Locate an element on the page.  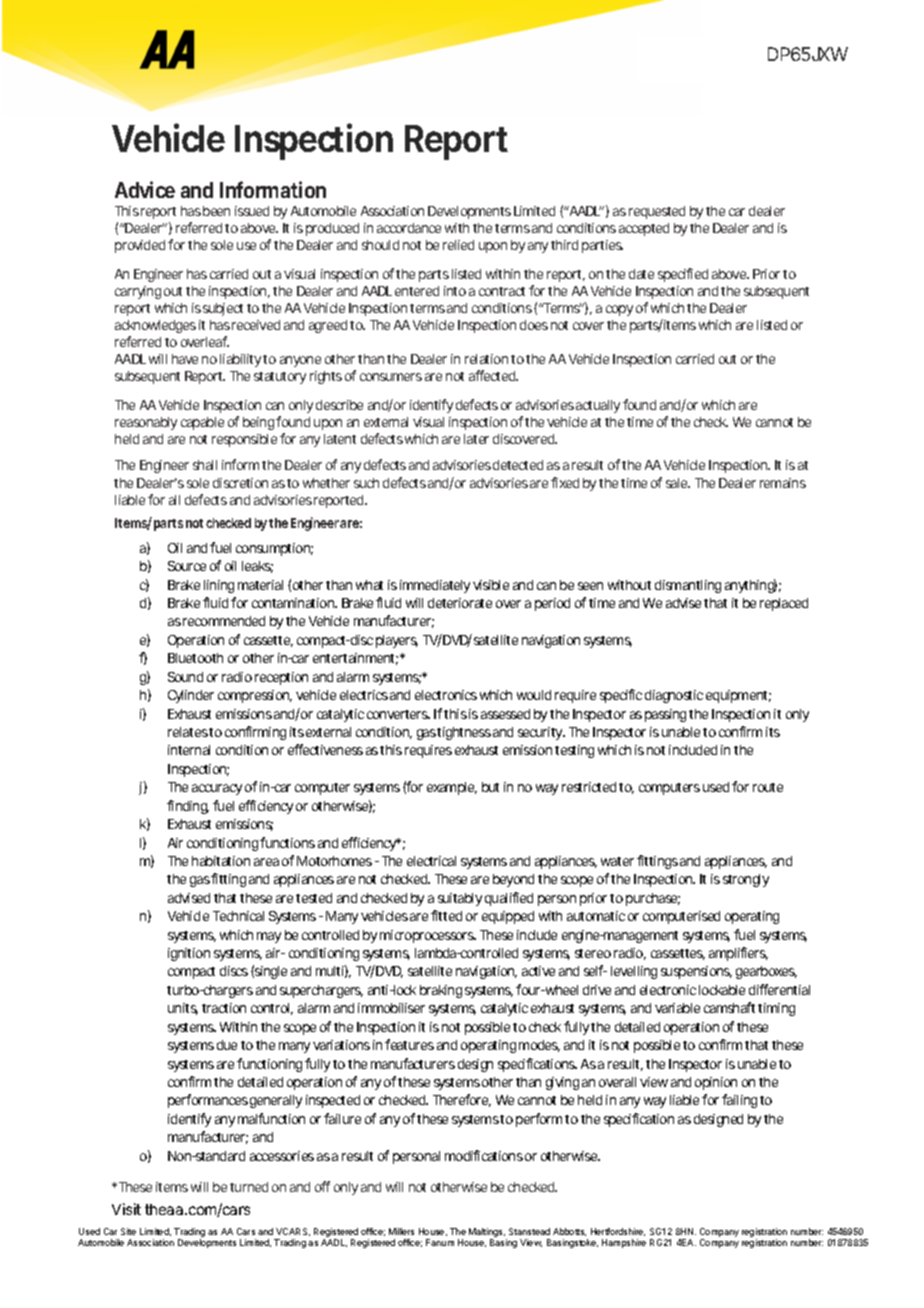
turned is located at coordinates (249, 1187).
